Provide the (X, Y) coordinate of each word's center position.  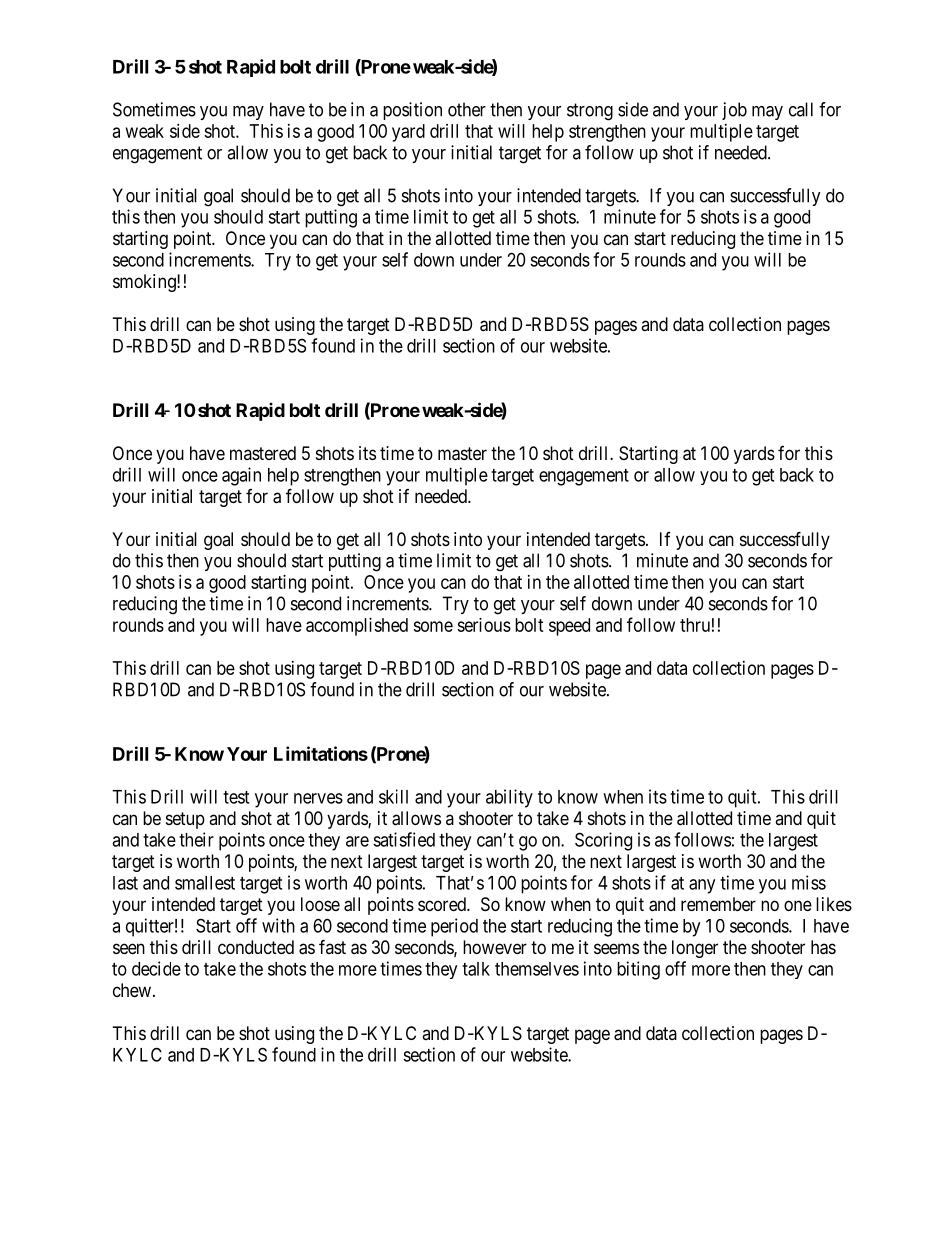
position (412, 111)
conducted (256, 947)
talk (476, 969)
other (467, 109)
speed (569, 627)
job (734, 111)
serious (484, 625)
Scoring (603, 841)
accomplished (357, 627)
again (241, 476)
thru (695, 625)
